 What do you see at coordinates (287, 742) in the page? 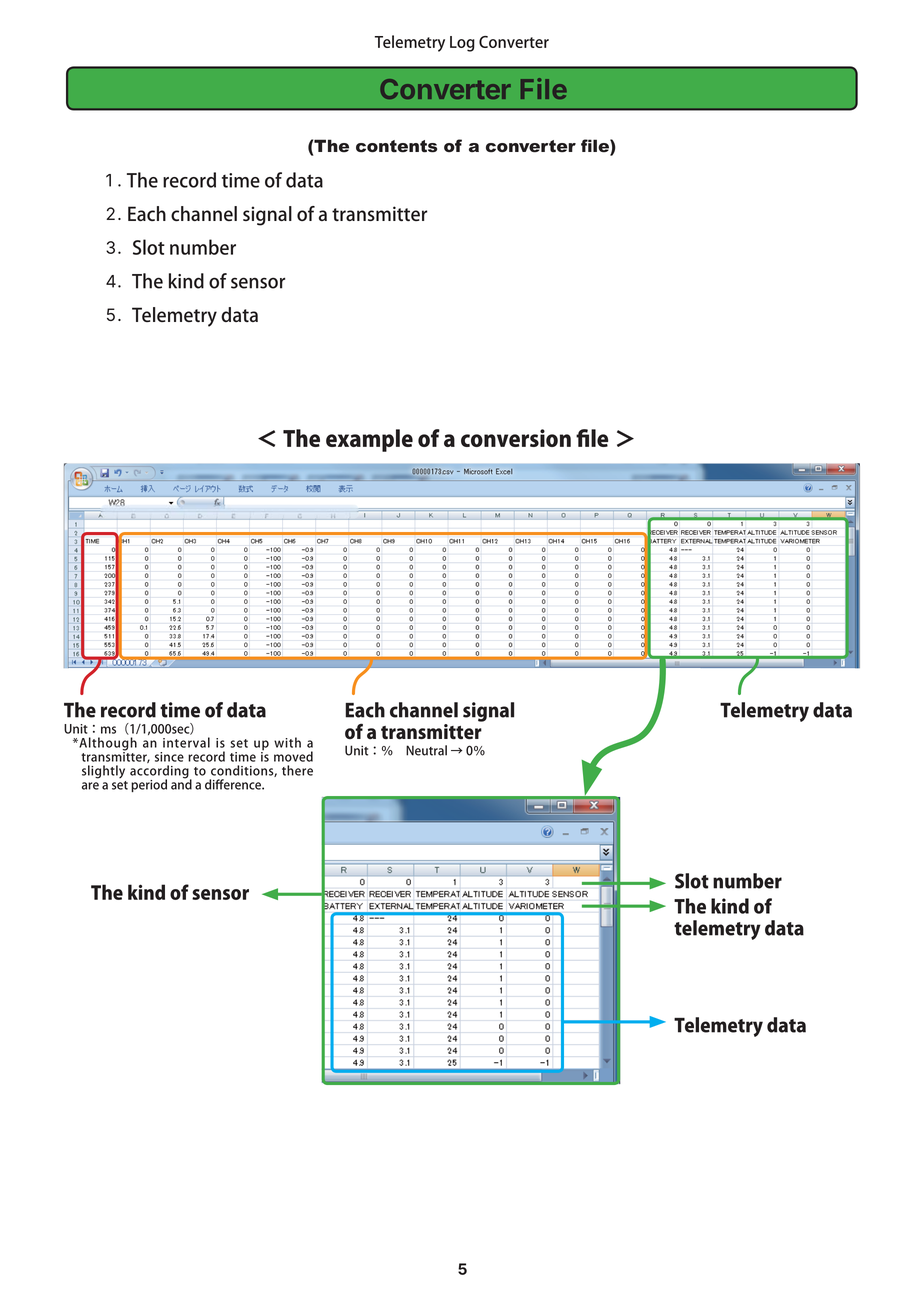
I see `with` at bounding box center [287, 742].
